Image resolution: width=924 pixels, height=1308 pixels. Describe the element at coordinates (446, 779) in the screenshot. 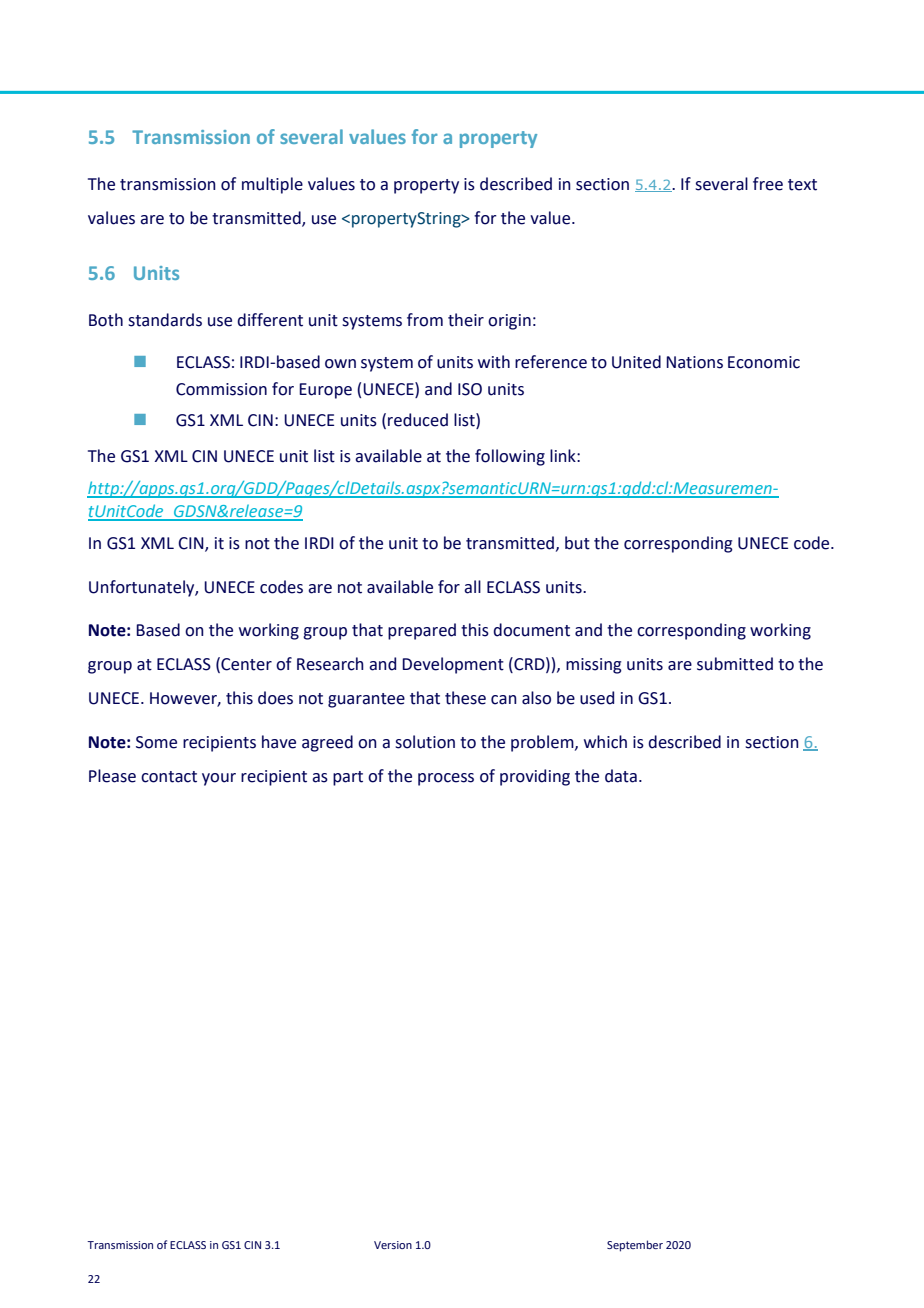

I see `process` at that location.
